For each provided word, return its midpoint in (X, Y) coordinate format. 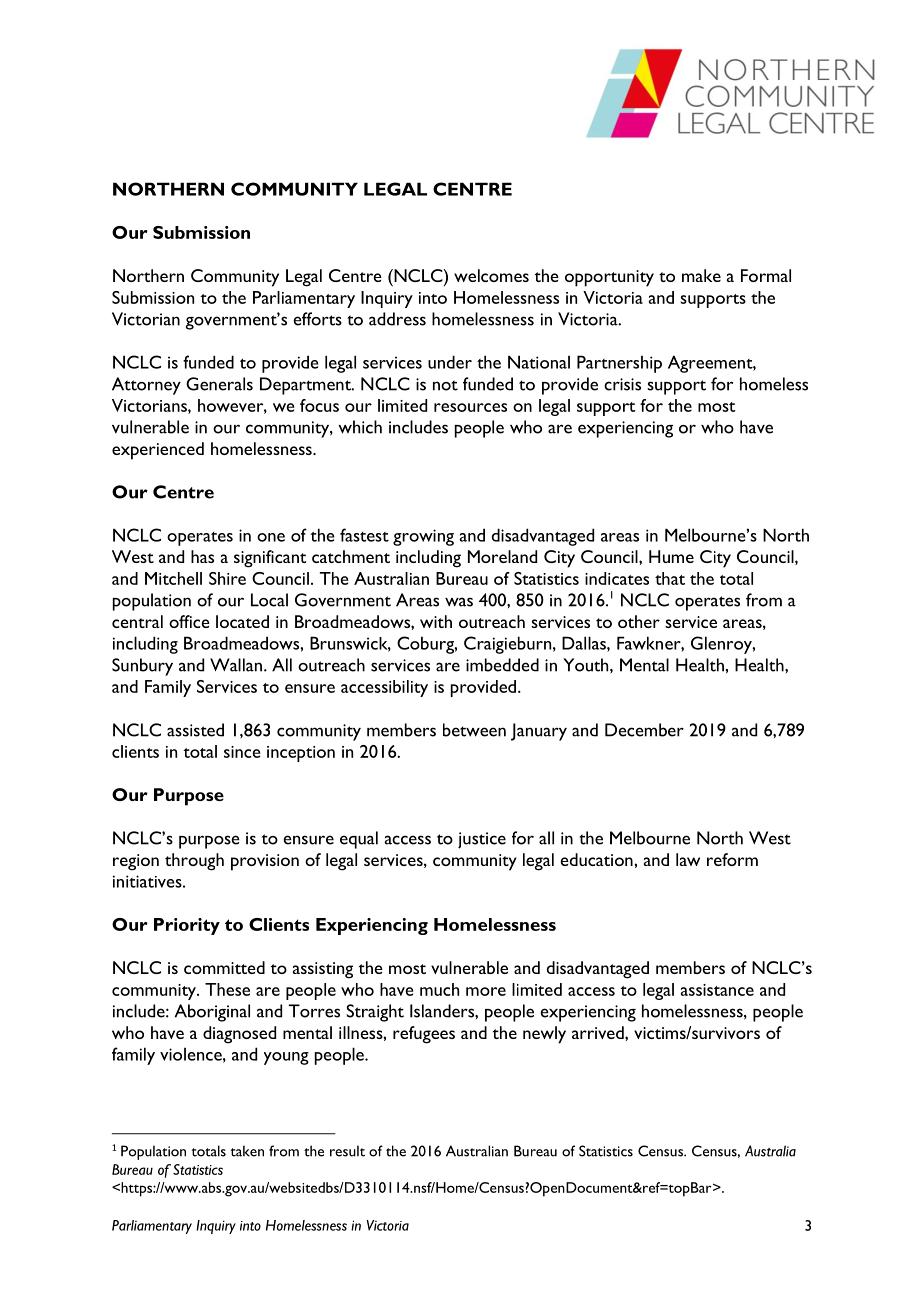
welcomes (491, 275)
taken (247, 1151)
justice (482, 840)
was (459, 602)
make (701, 275)
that (670, 578)
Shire (227, 578)
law (688, 859)
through (194, 862)
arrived (599, 1032)
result (347, 1151)
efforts (317, 319)
